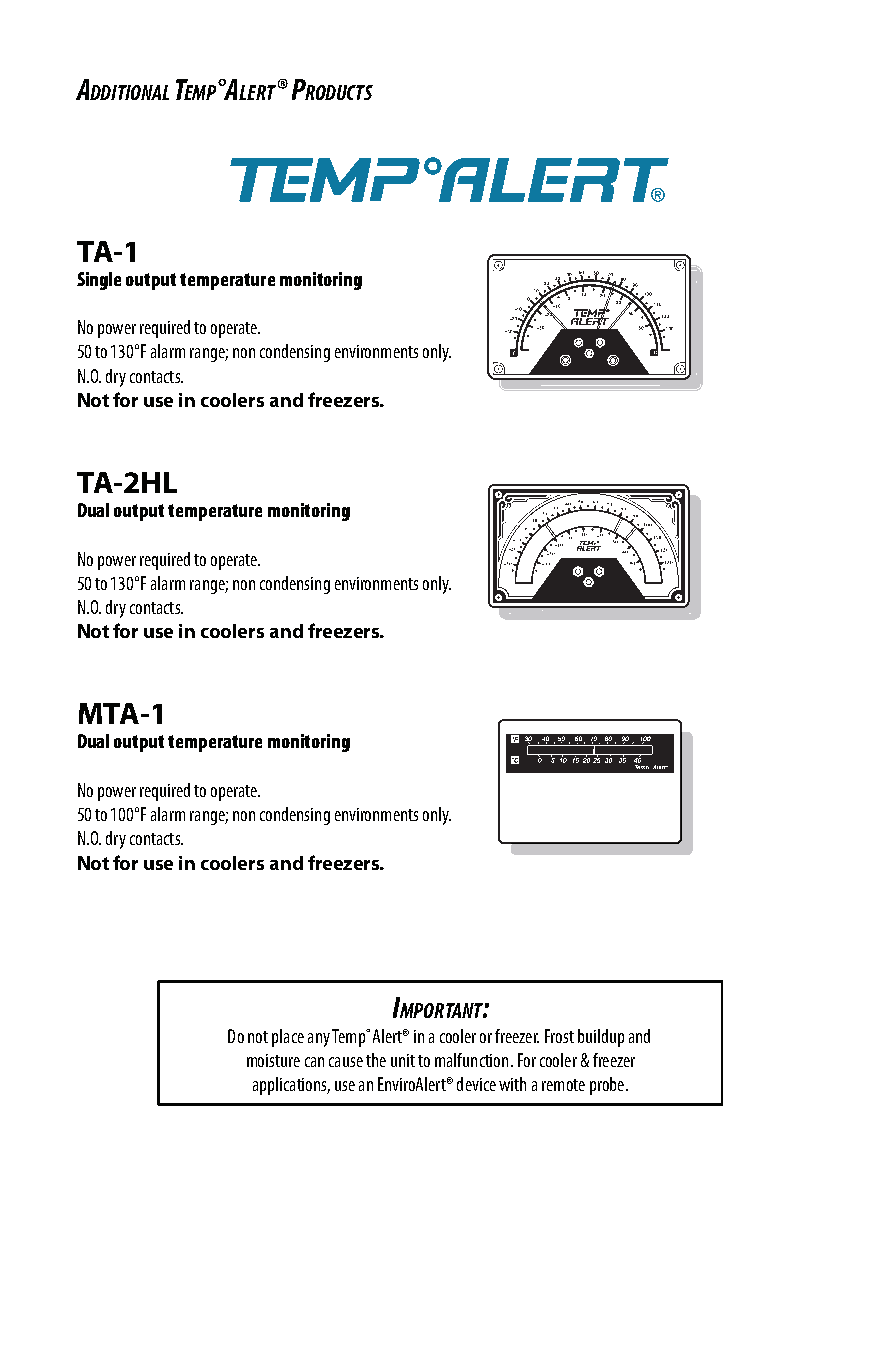 The image size is (887, 1372). Describe the element at coordinates (559, 1036) in the screenshot. I see `Frost` at that location.
